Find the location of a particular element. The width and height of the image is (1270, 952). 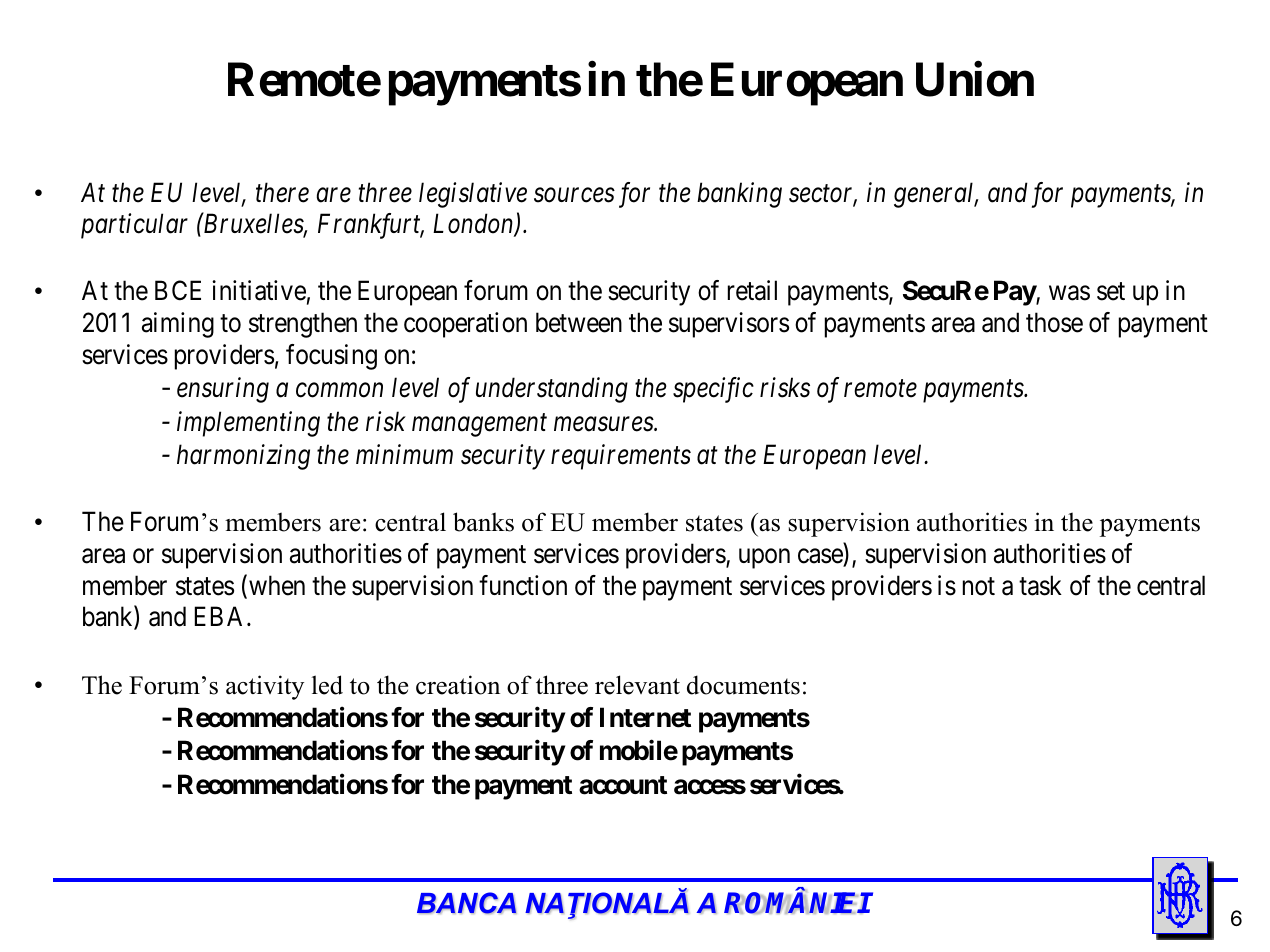

harmonizing is located at coordinates (243, 457).
